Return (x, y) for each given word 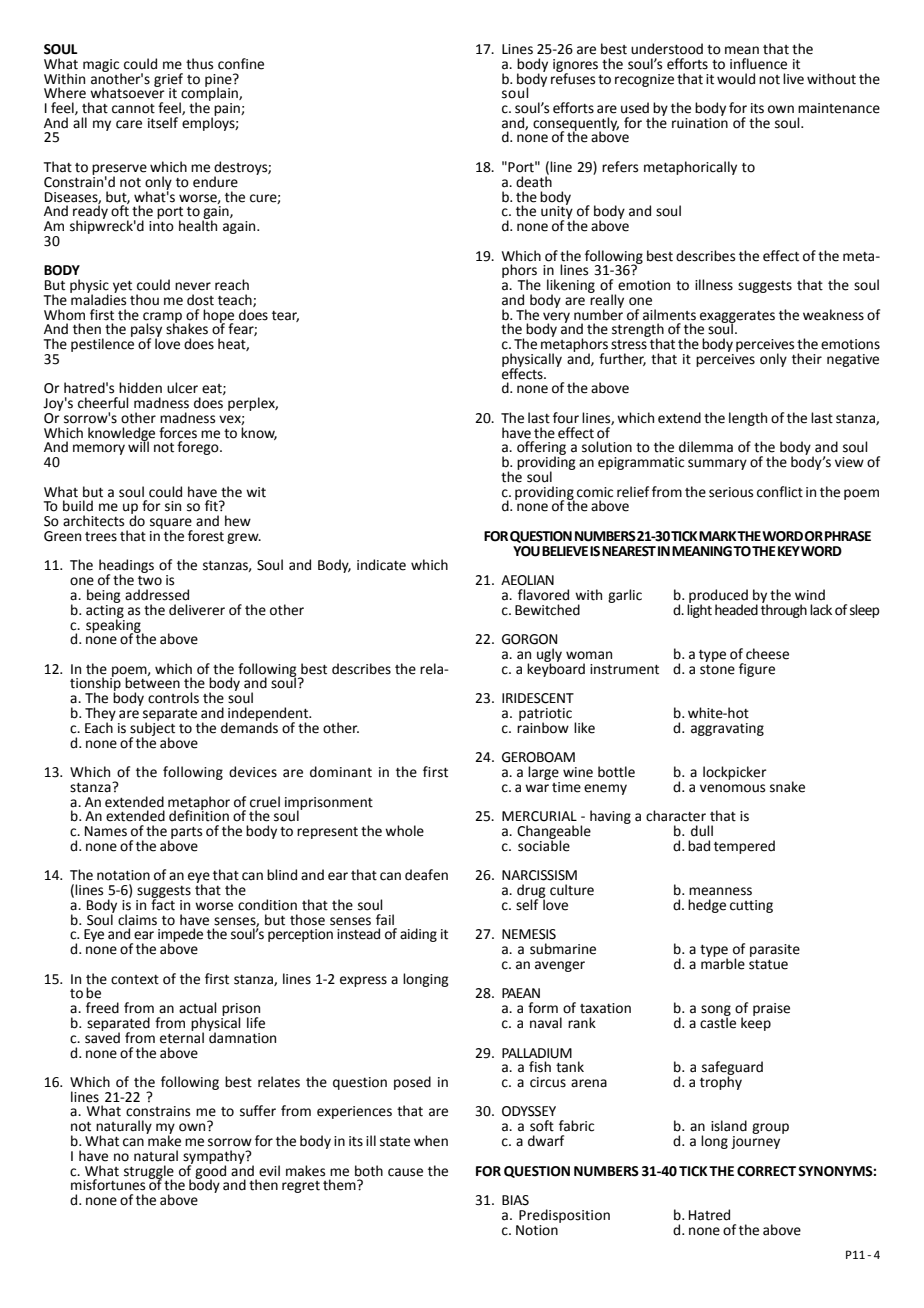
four (566, 418)
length (748, 419)
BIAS (515, 1200)
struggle (149, 1173)
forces (178, 433)
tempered (744, 847)
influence (758, 64)
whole (404, 831)
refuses (573, 77)
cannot (133, 109)
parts (186, 833)
